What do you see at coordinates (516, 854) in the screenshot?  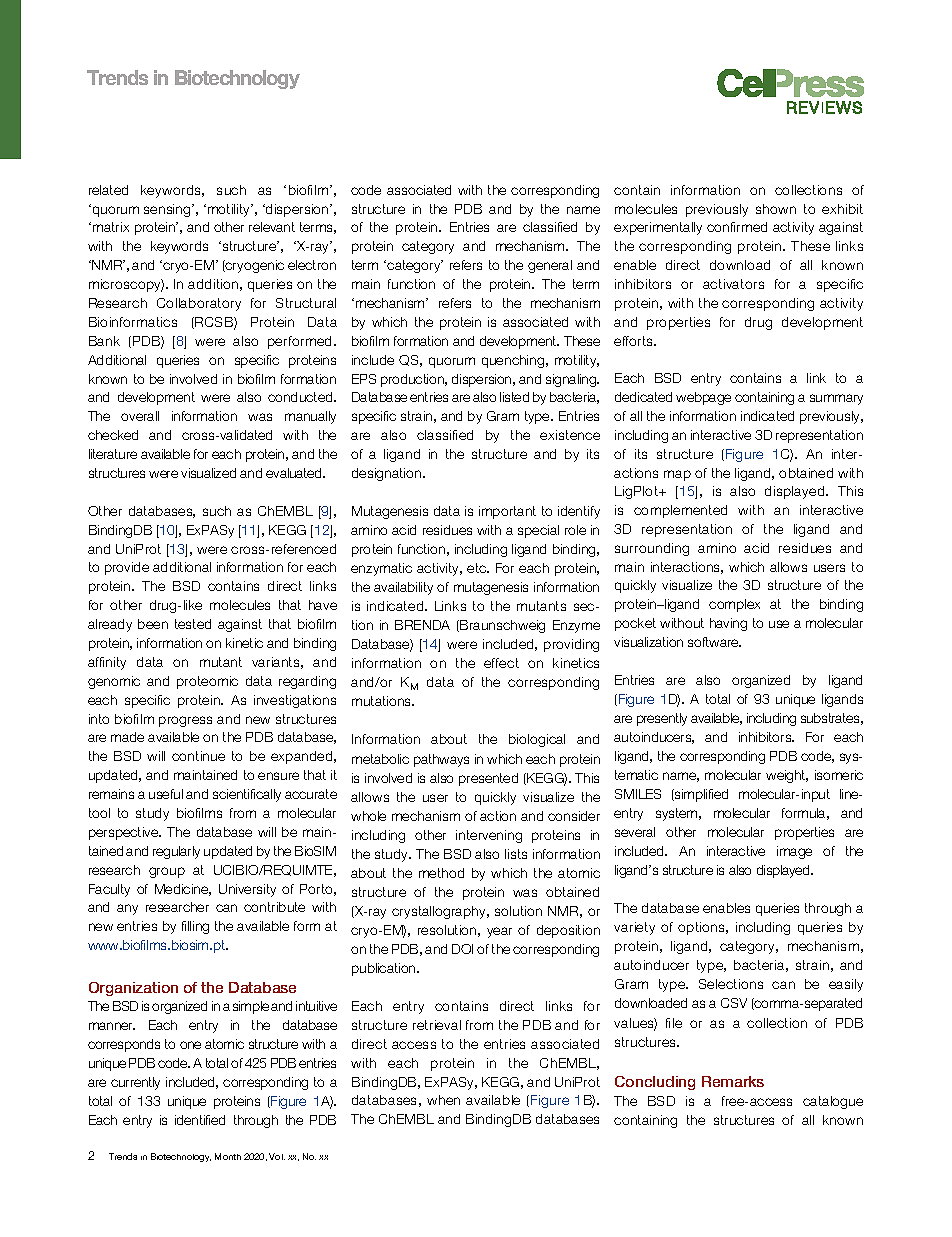 I see `lists` at bounding box center [516, 854].
